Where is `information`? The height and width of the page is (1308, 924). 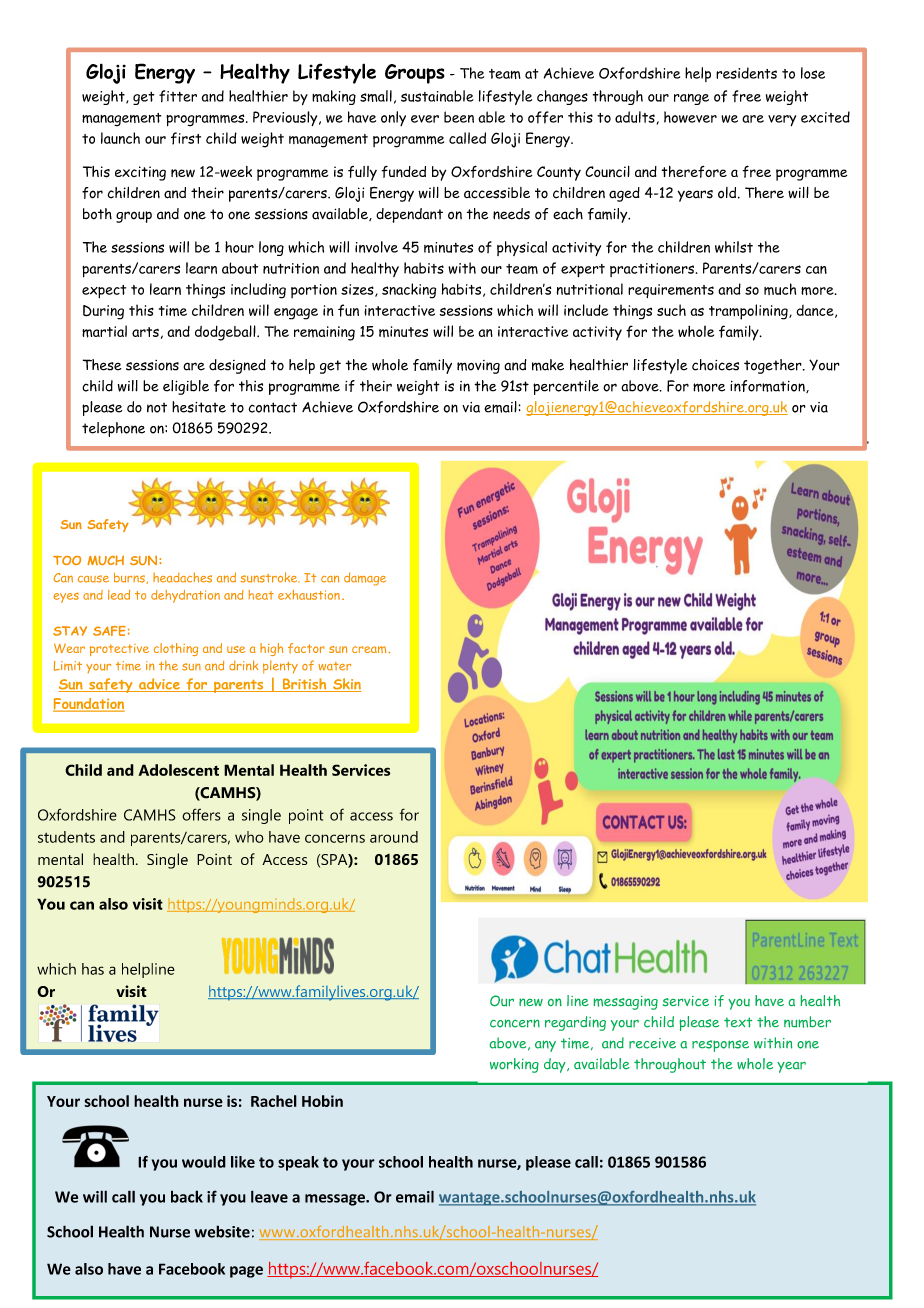 information is located at coordinates (768, 386).
